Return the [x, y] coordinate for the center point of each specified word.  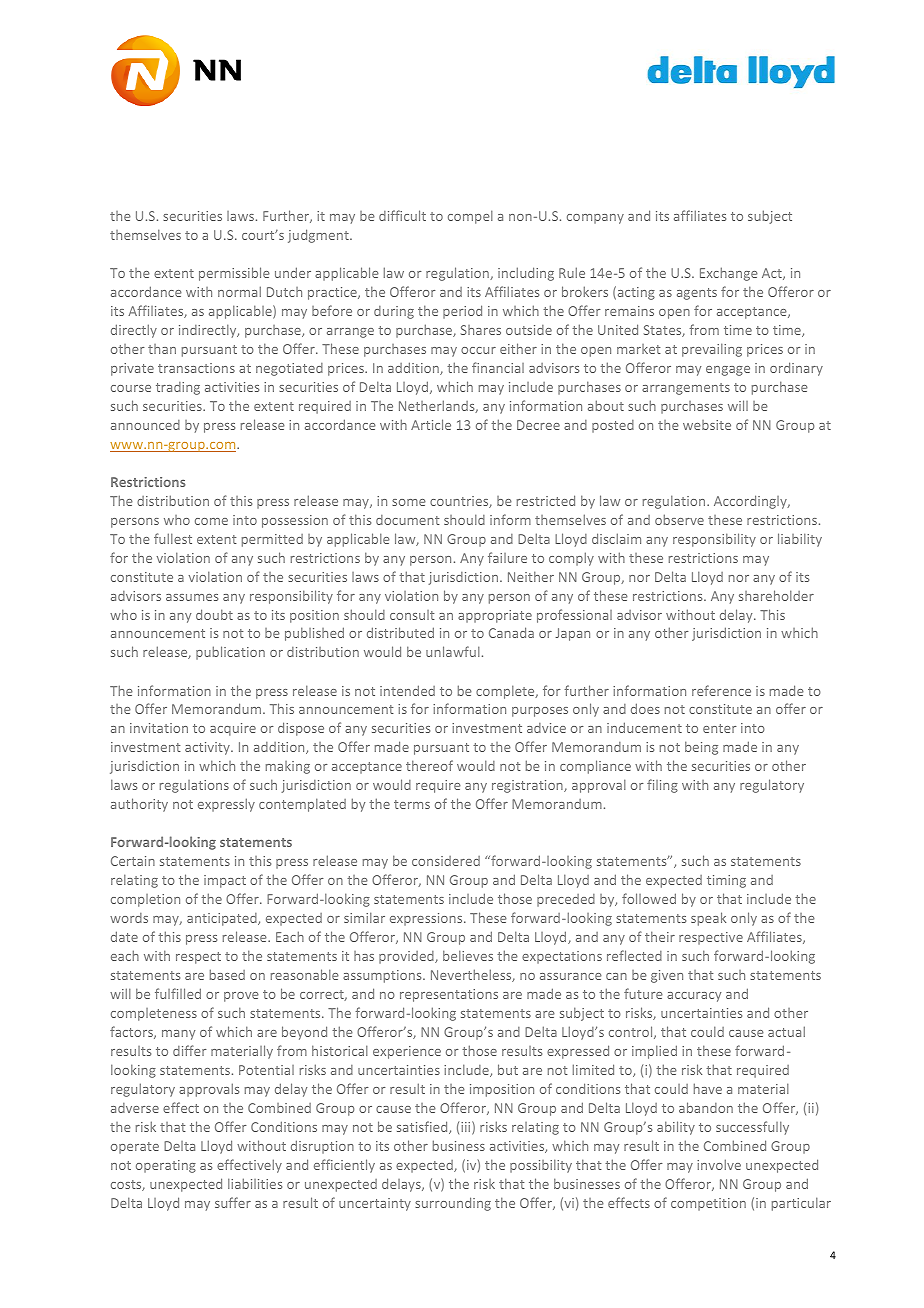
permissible [234, 274]
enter [719, 728]
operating [166, 1166]
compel [470, 217]
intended [407, 690]
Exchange [729, 274]
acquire [233, 729]
